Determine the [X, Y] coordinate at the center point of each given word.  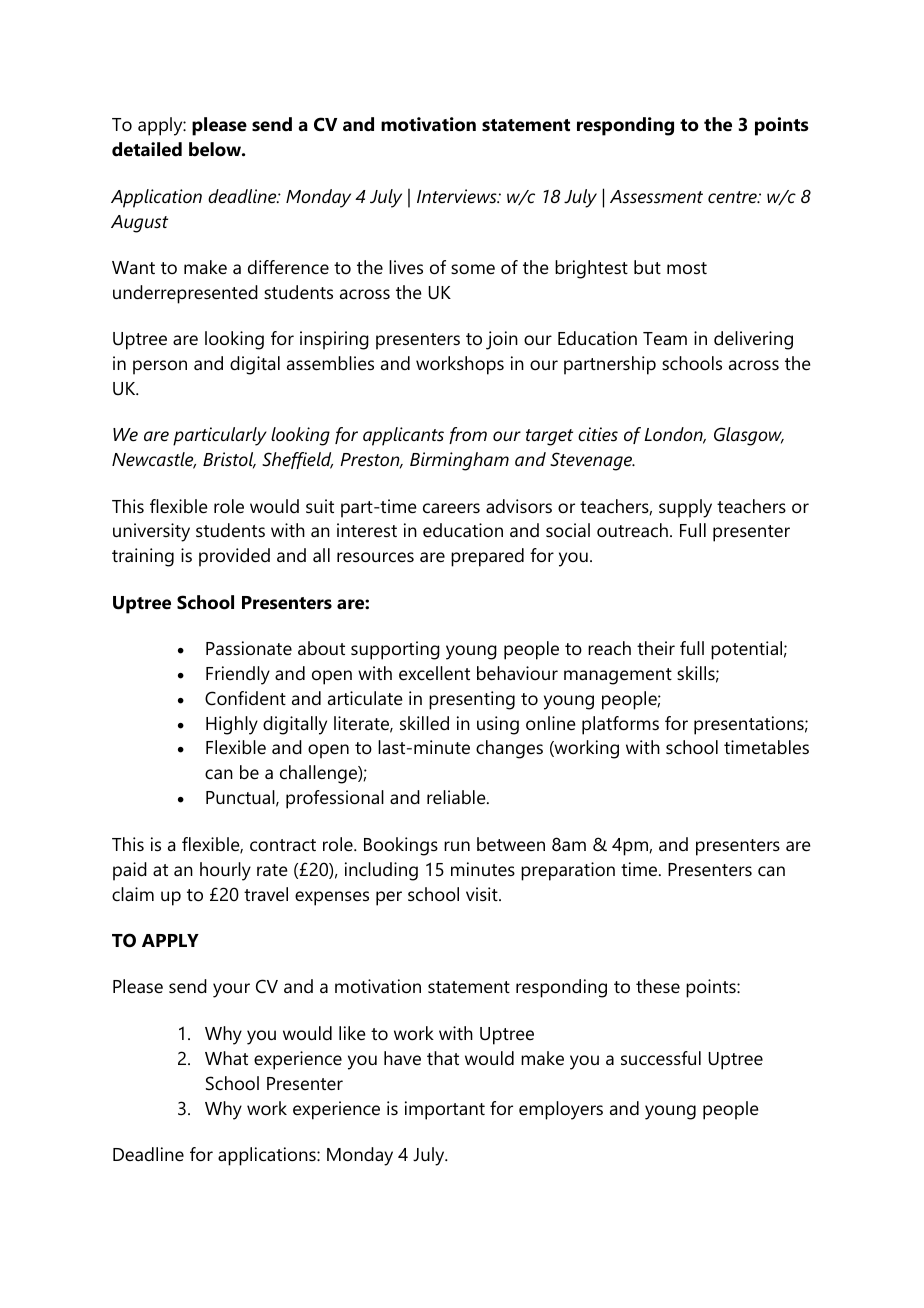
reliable [457, 797]
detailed [147, 149]
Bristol [229, 460]
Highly [232, 725]
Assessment [656, 197]
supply [685, 508]
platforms [620, 725]
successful [661, 1058]
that [443, 1058]
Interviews [458, 196]
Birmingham [459, 461]
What [226, 1058]
